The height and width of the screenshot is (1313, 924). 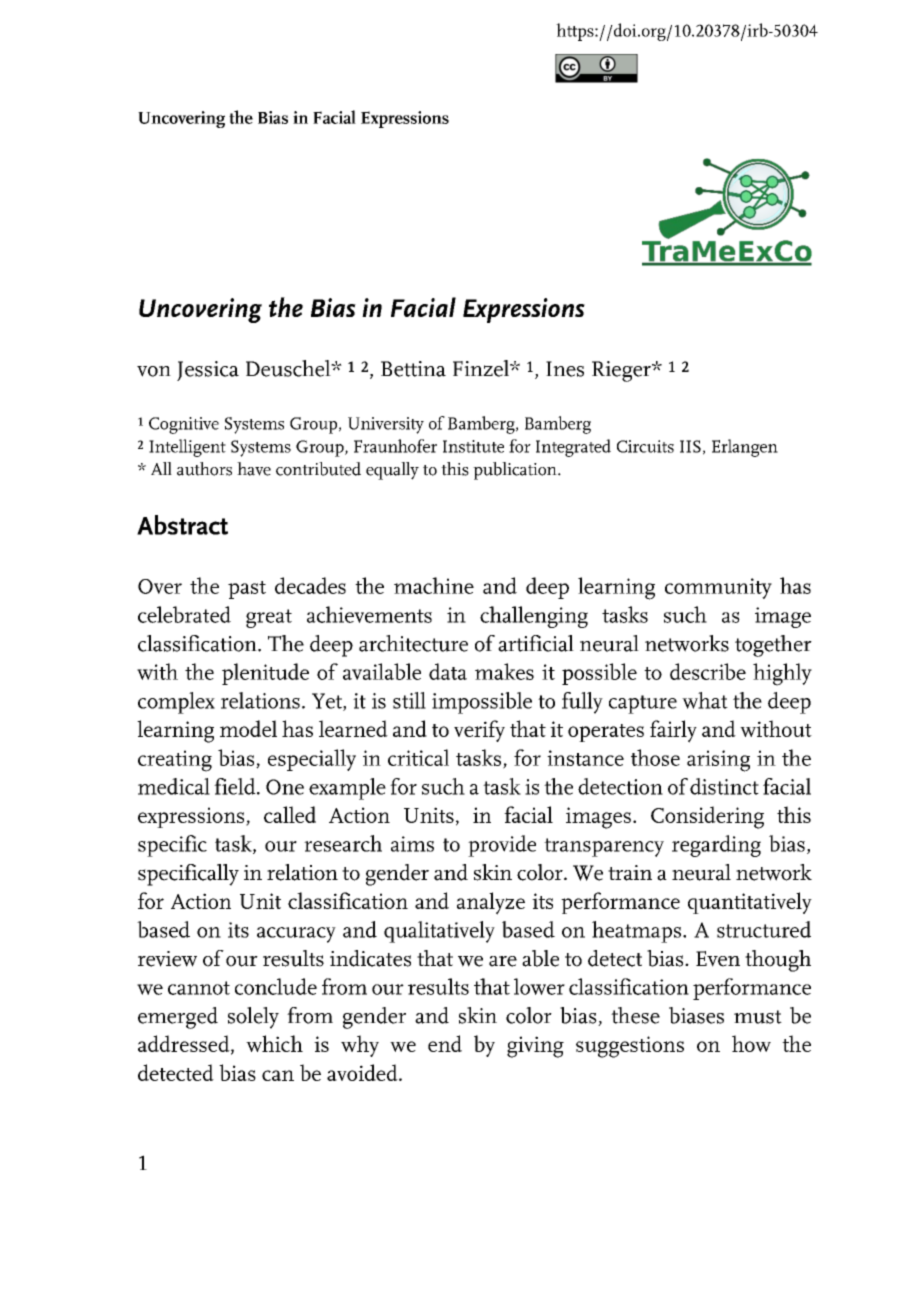 What do you see at coordinates (208, 371) in the screenshot?
I see `Jessica` at bounding box center [208, 371].
